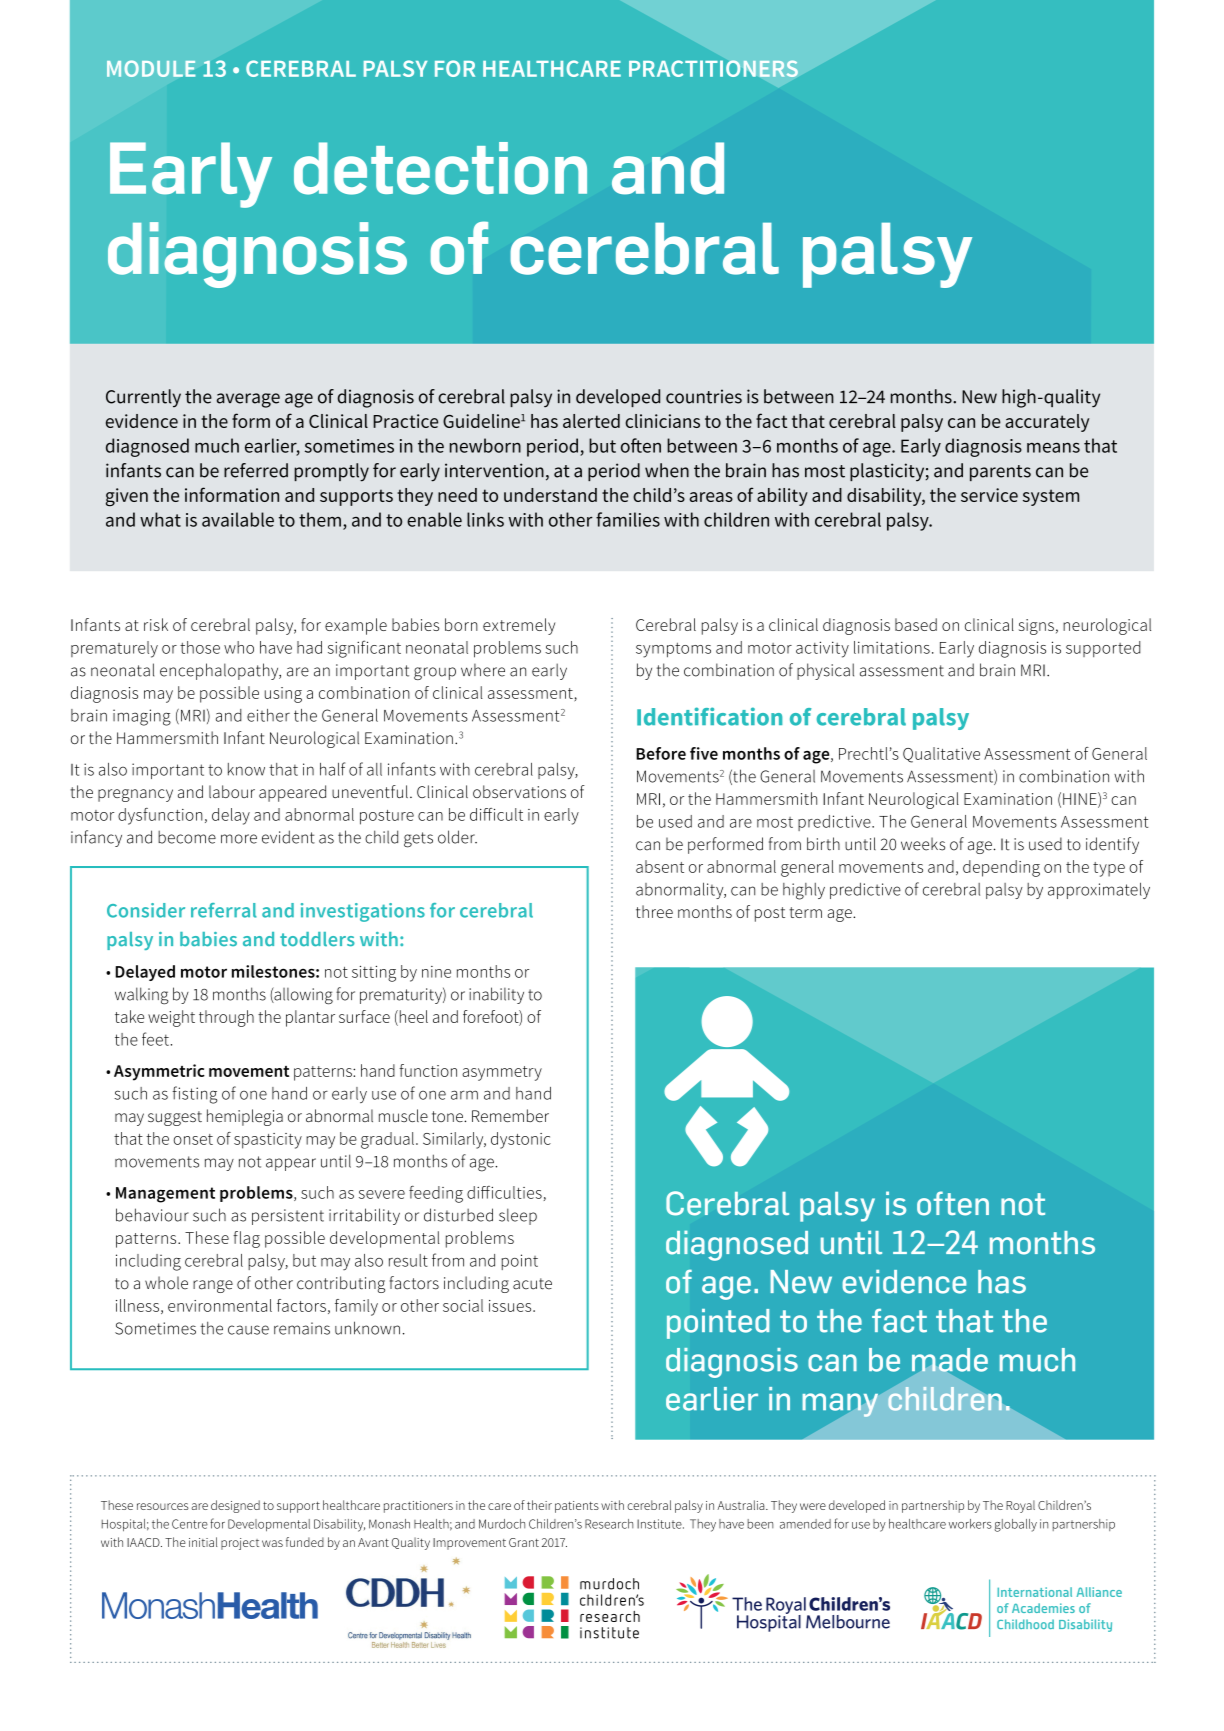 Image resolution: width=1224 pixels, height=1731 pixels. What do you see at coordinates (1047, 423) in the document?
I see `accurately` at bounding box center [1047, 423].
